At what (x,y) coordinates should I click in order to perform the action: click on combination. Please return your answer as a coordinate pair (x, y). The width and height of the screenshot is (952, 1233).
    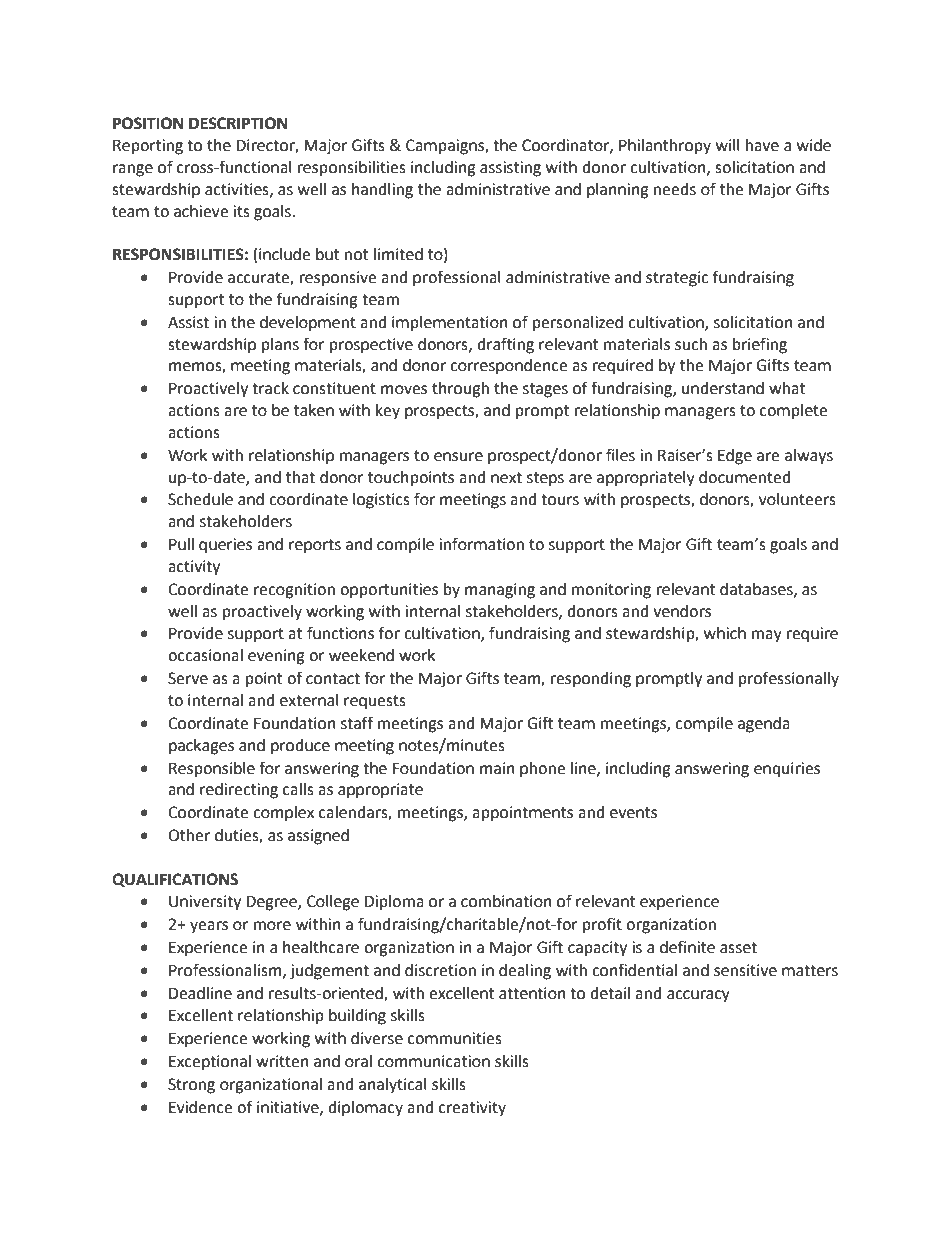
    Looking at the image, I should click on (506, 901).
